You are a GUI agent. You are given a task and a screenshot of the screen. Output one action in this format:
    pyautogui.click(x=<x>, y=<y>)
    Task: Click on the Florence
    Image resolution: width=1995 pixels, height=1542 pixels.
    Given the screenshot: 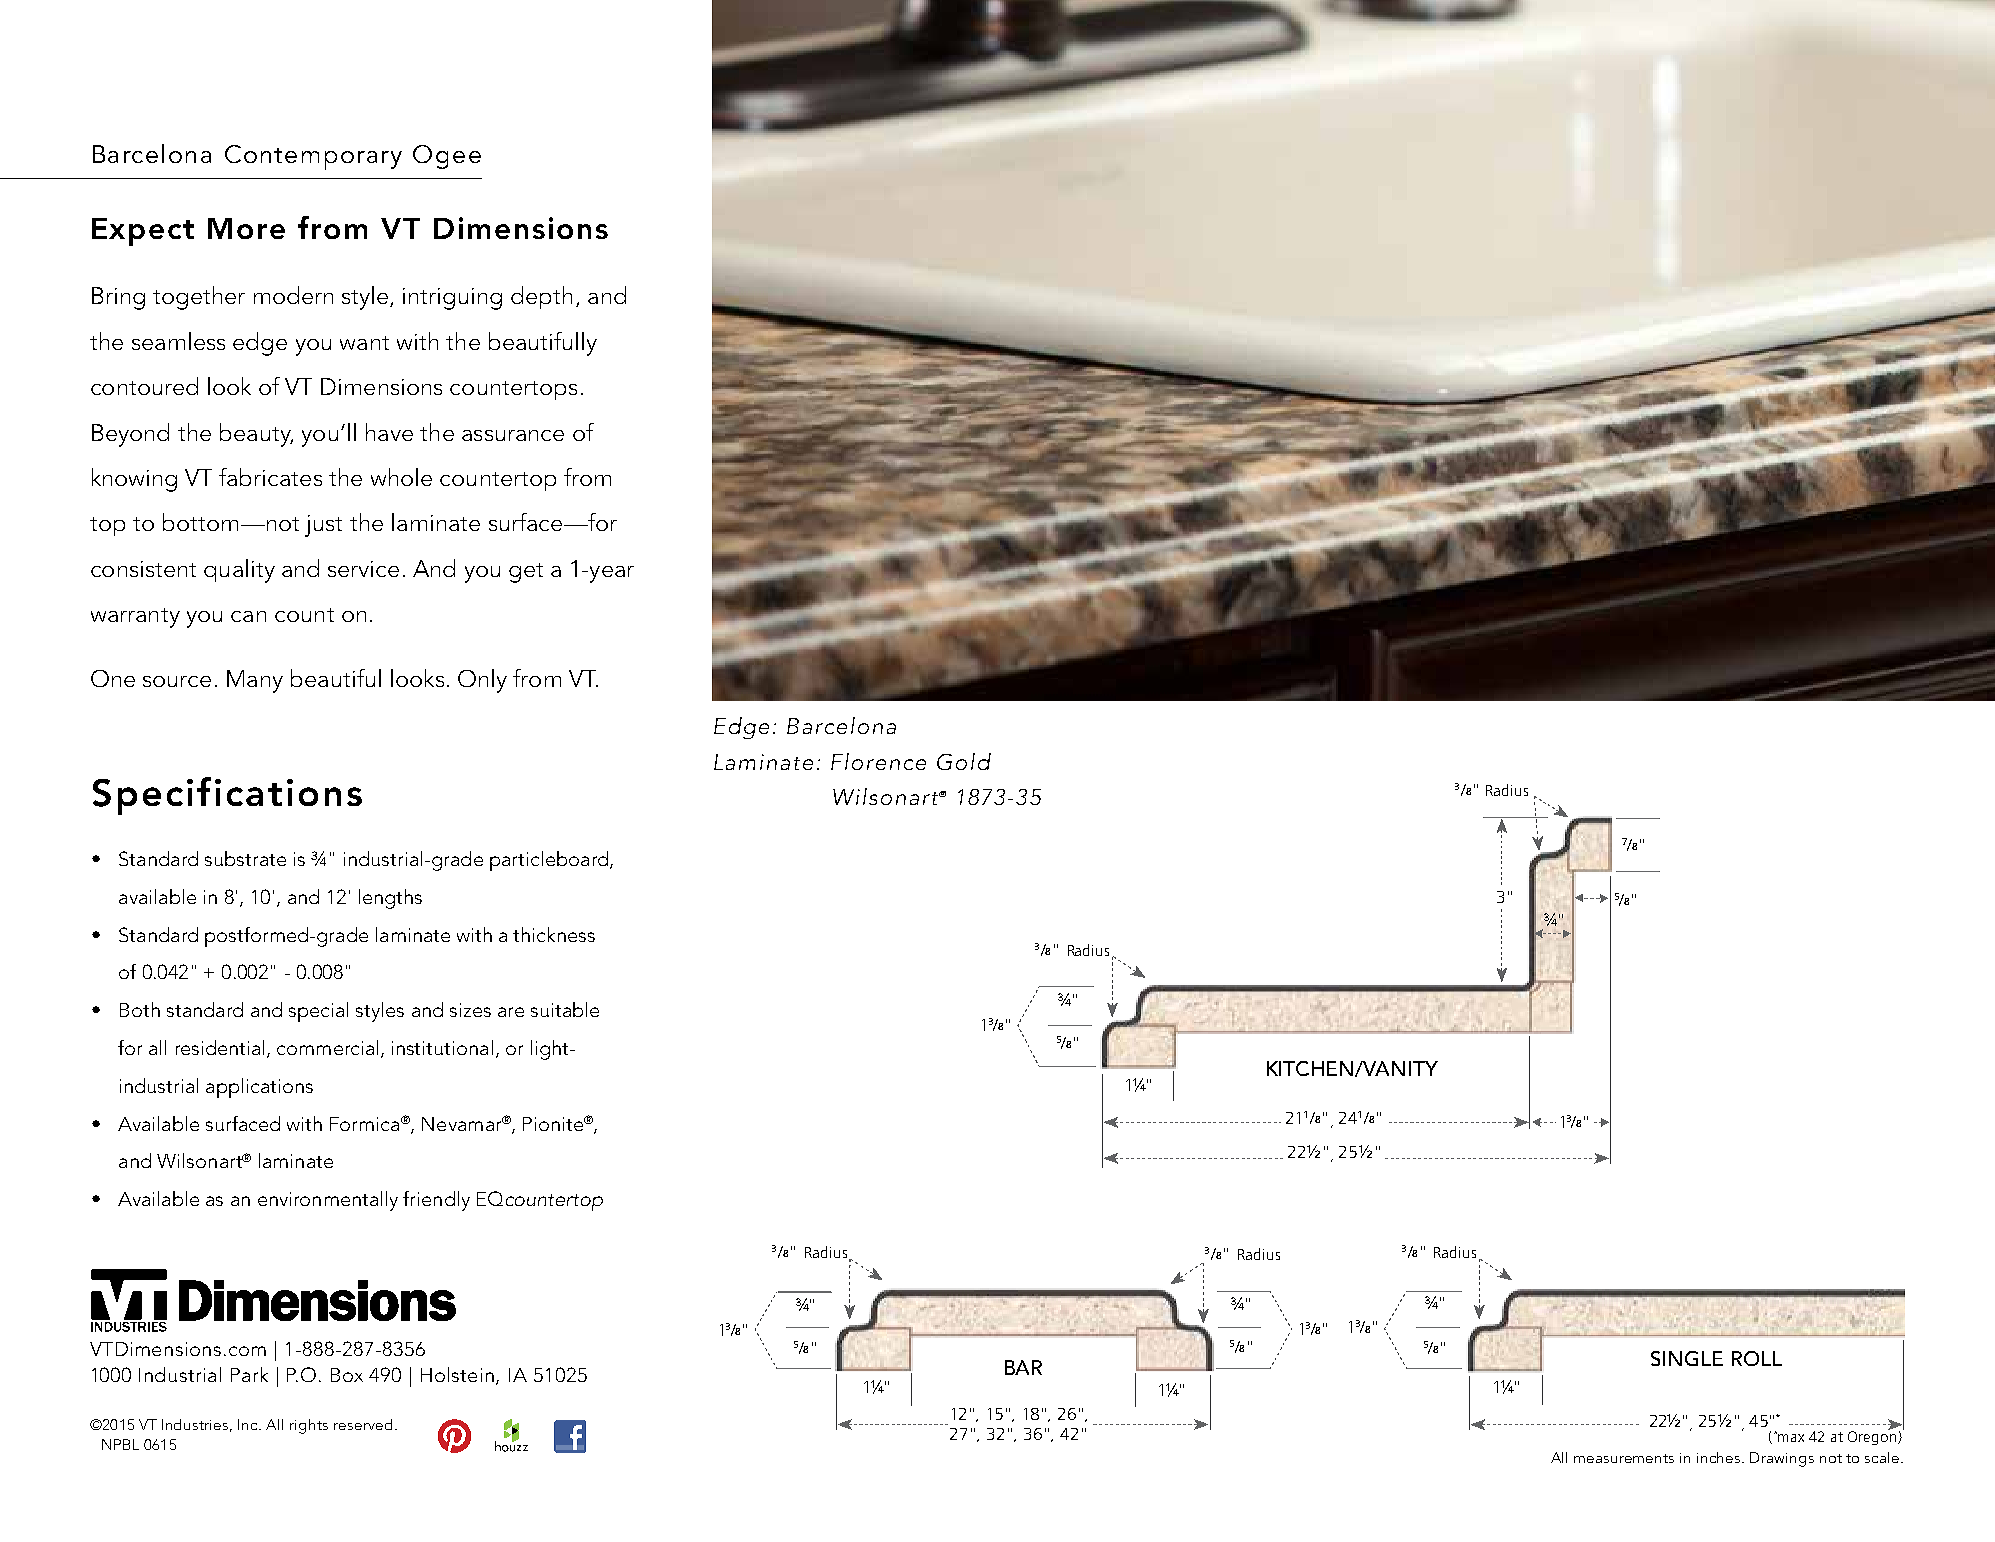 What is the action you would take?
    pyautogui.click(x=878, y=761)
